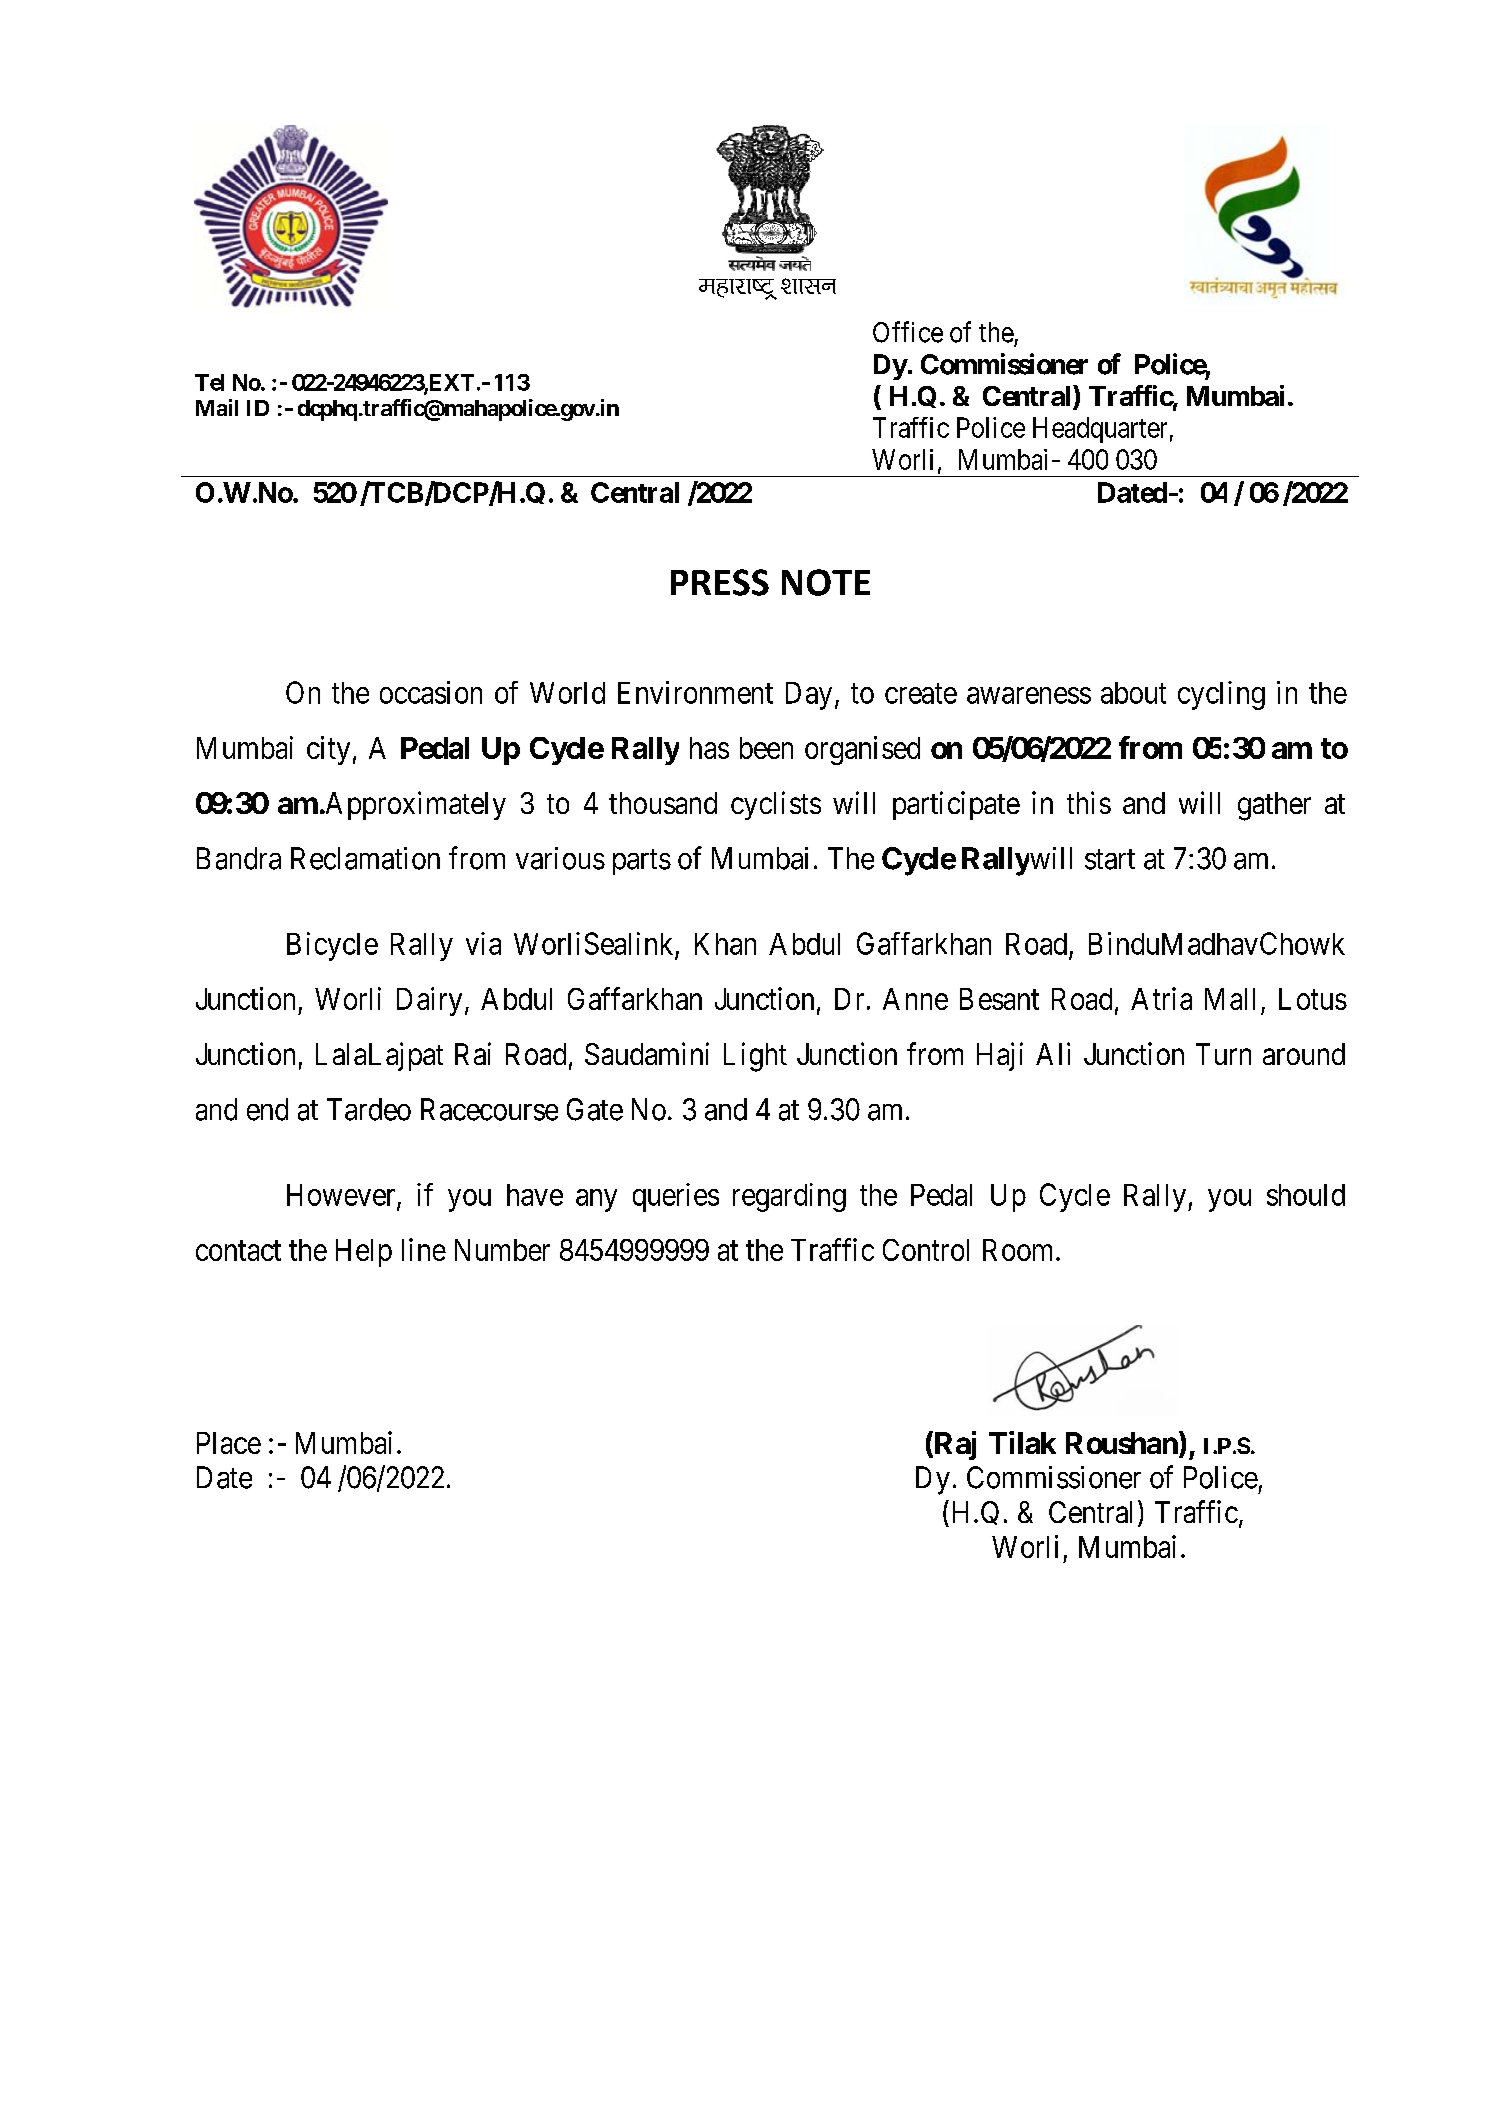 This image has width=1494, height=2114. I want to click on about, so click(1133, 693).
